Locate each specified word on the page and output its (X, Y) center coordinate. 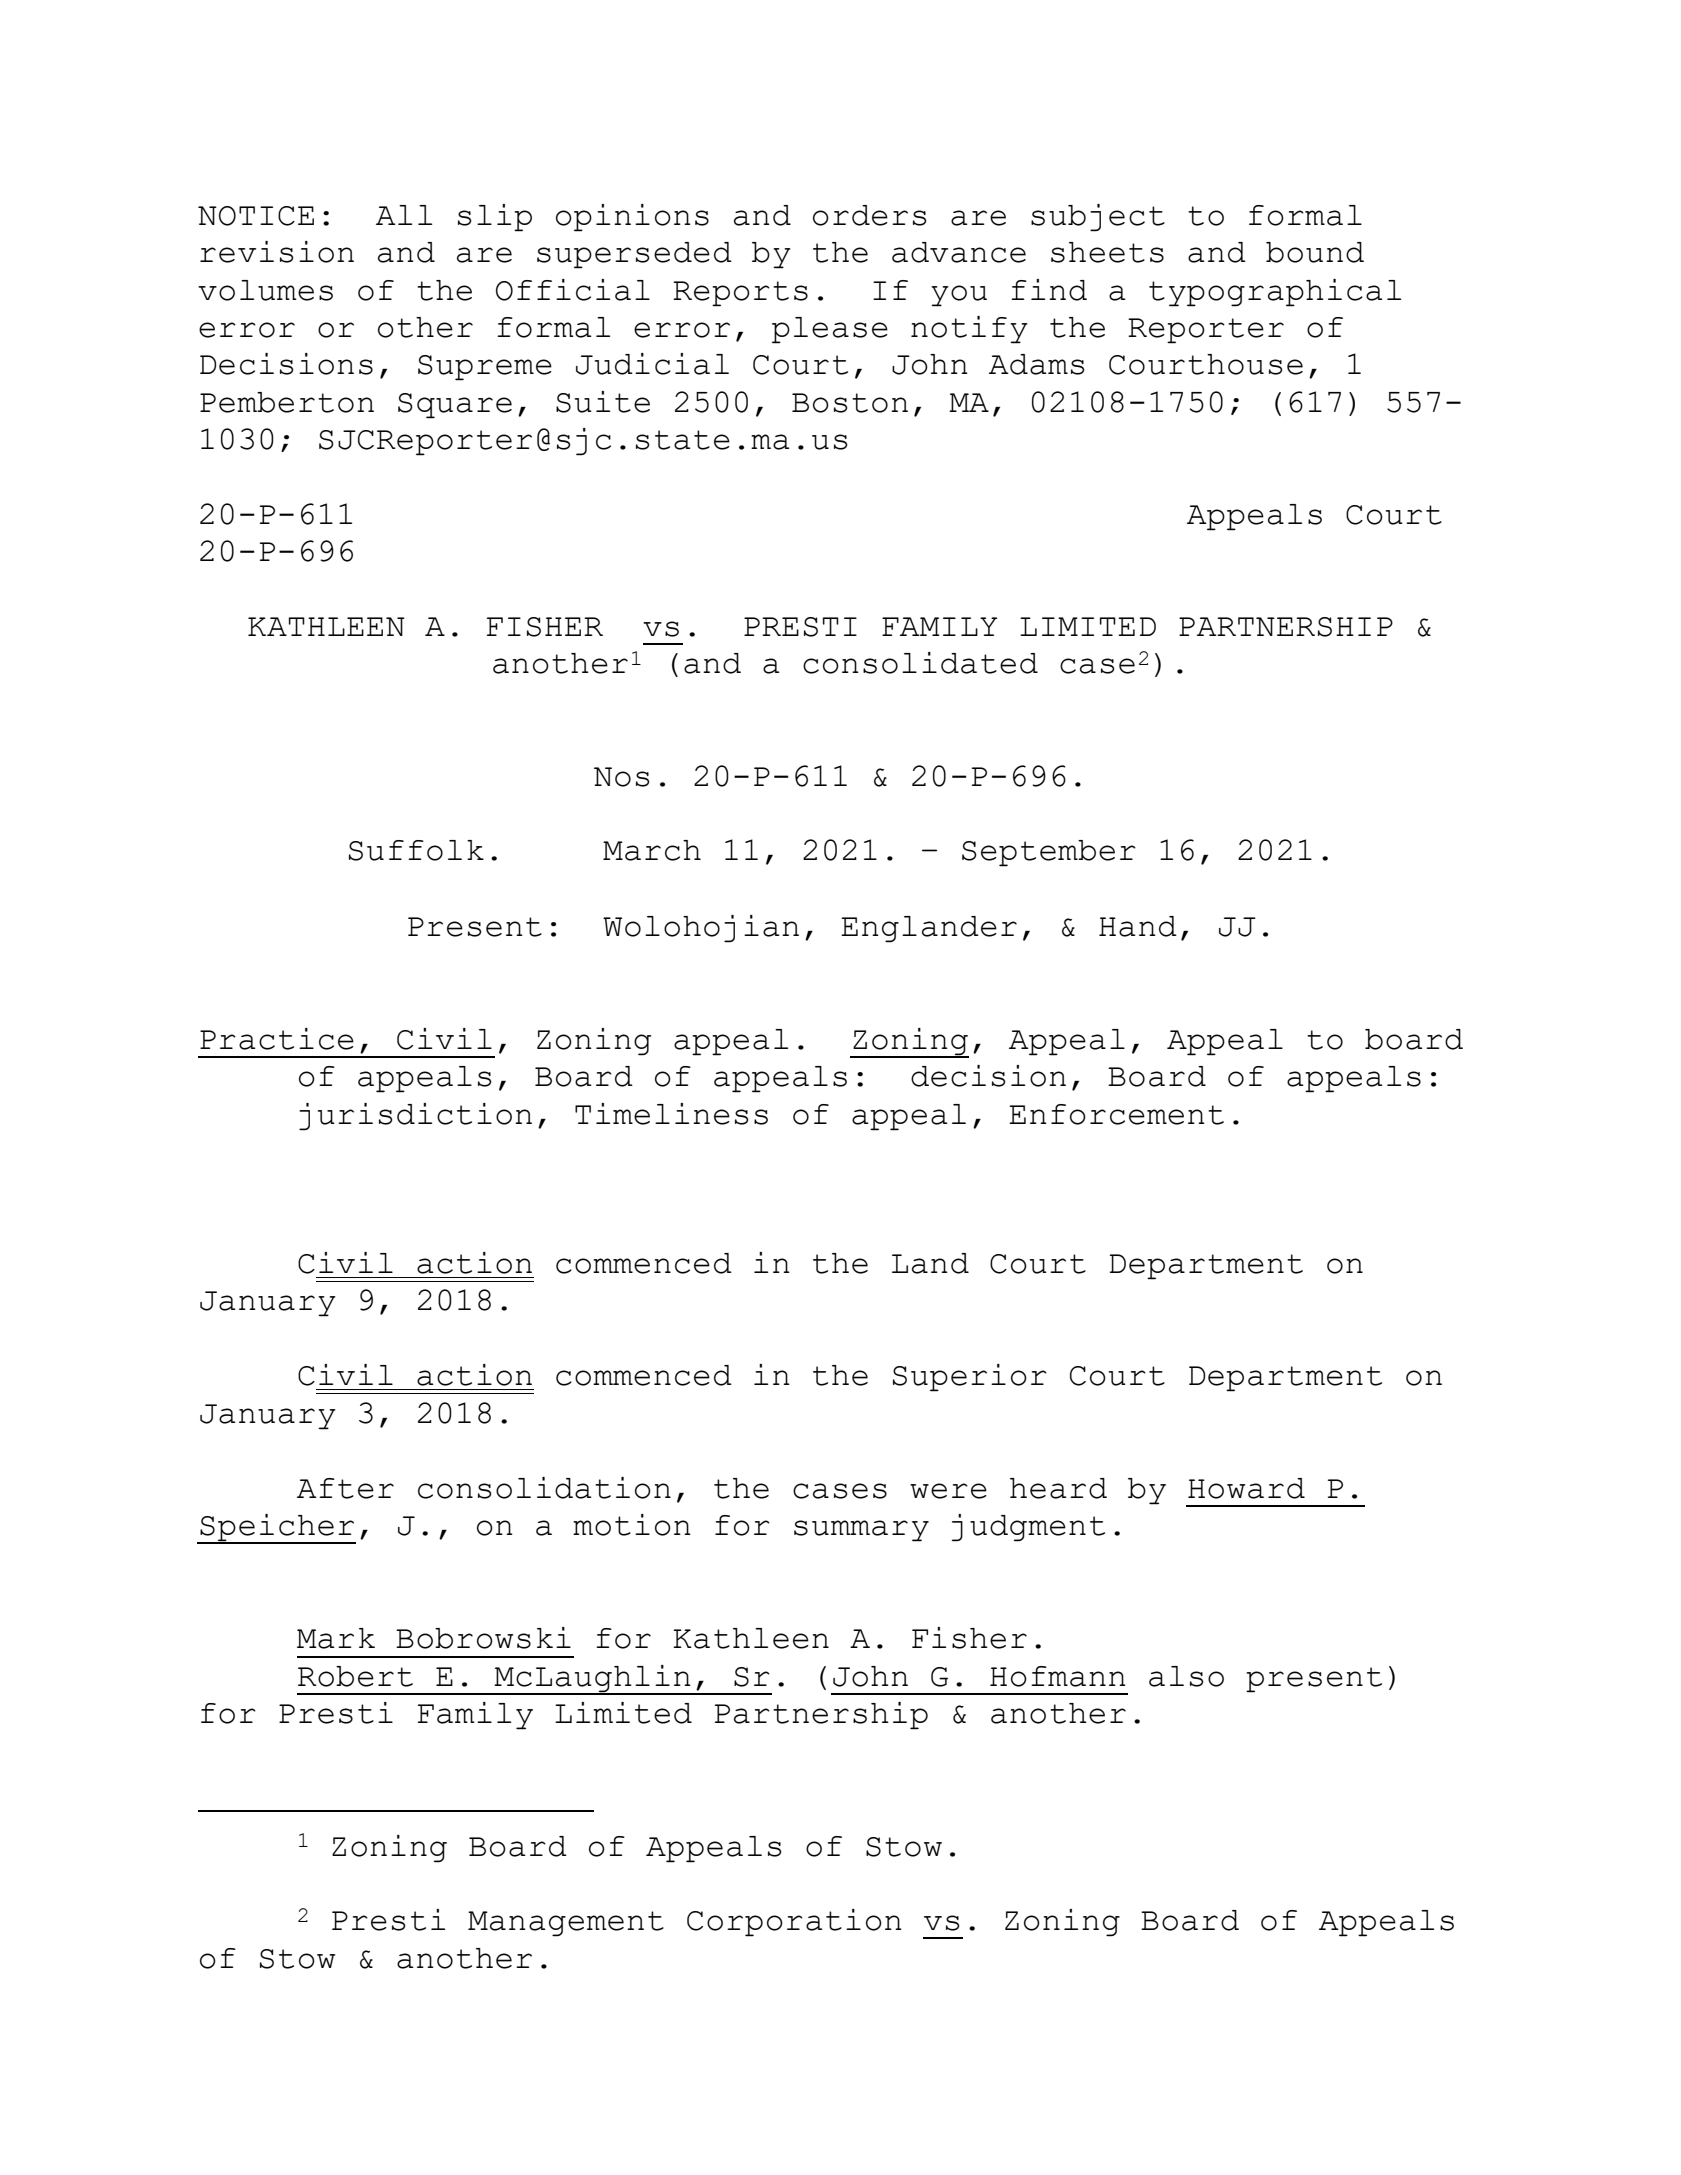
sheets (1107, 252)
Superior (970, 1378)
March (652, 850)
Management (566, 1924)
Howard (1246, 1488)
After (345, 1488)
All (404, 215)
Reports (740, 294)
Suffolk (416, 850)
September (1049, 853)
